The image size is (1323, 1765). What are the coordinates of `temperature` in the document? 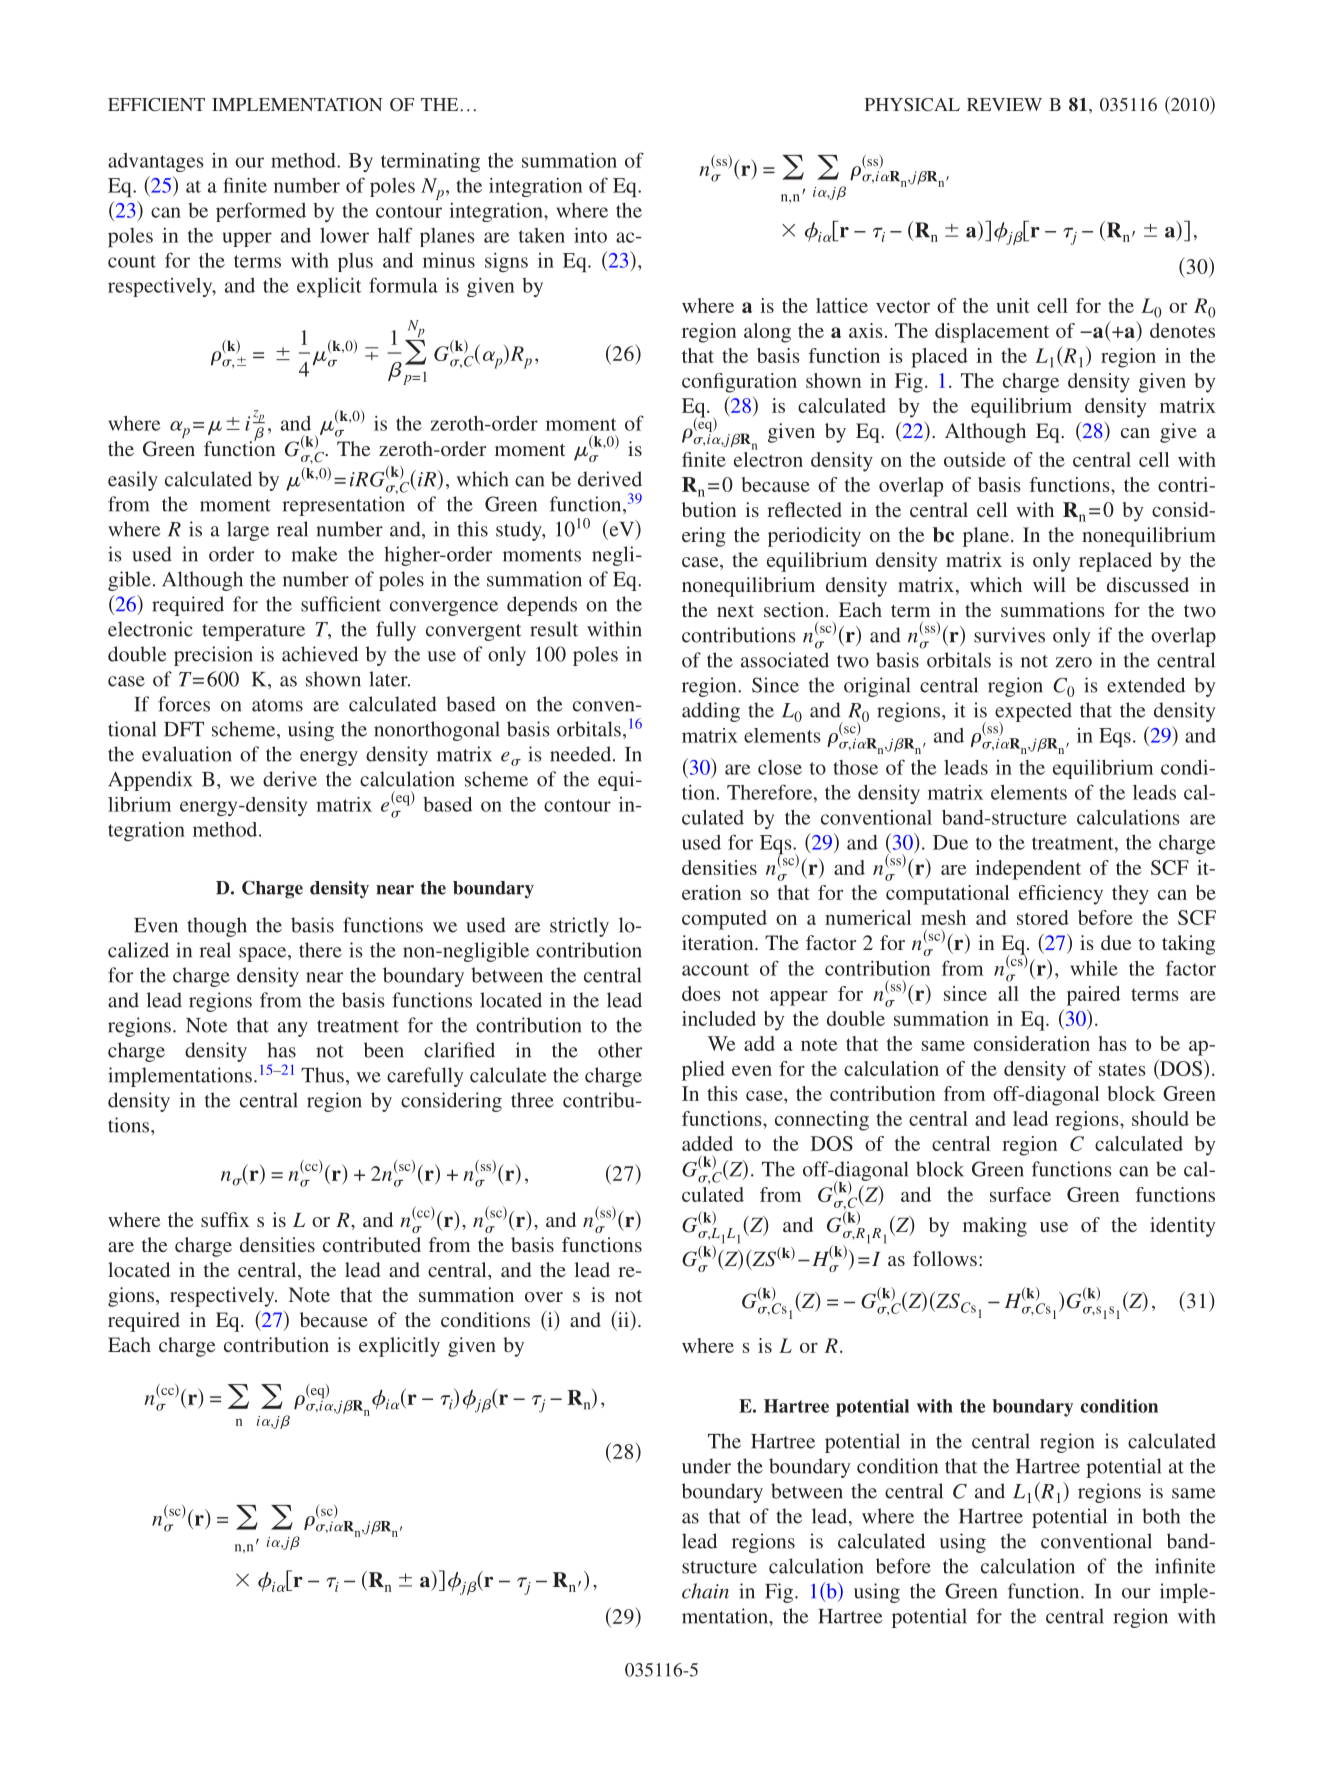 It's located at (253, 632).
